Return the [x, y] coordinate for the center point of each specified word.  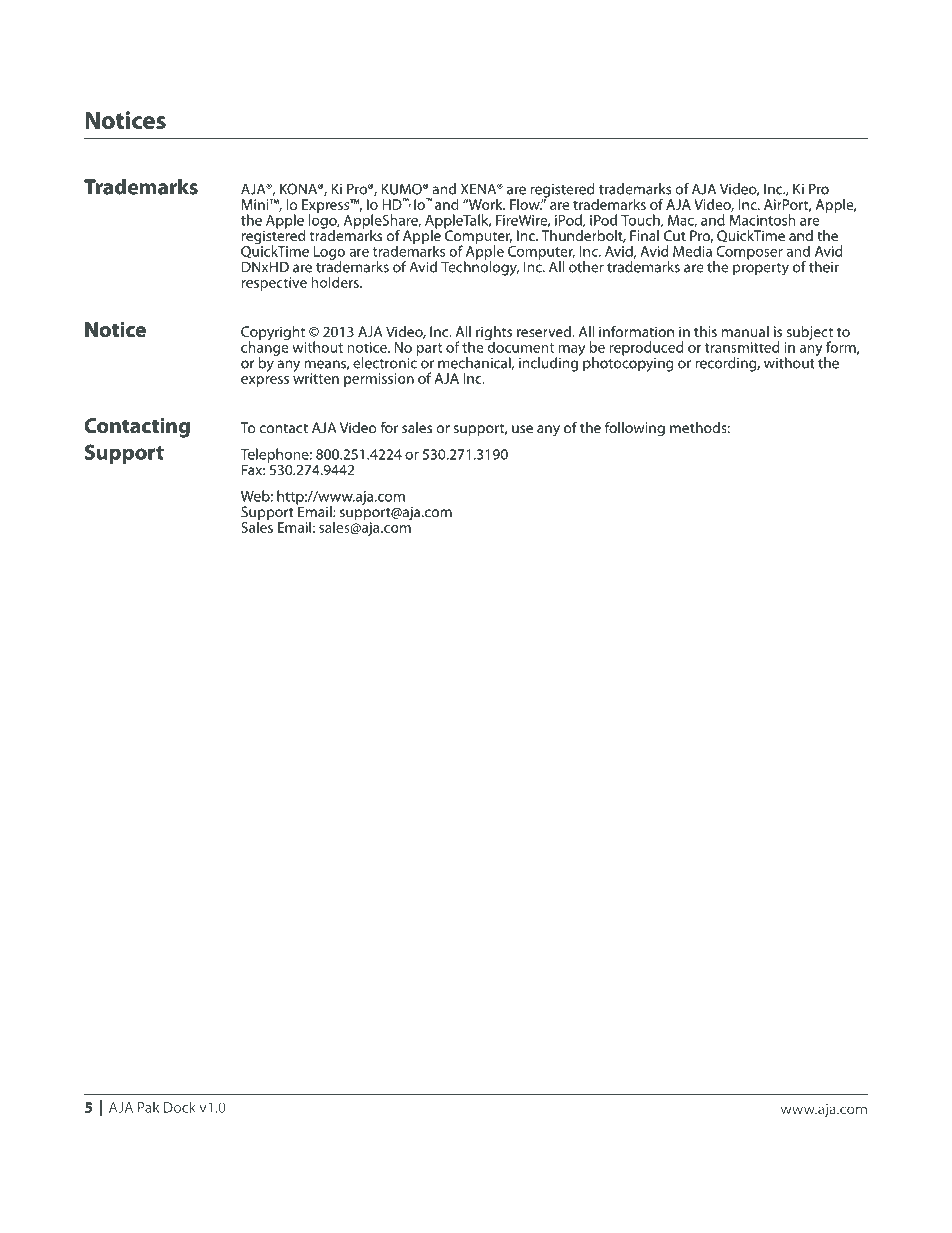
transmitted [742, 347]
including [549, 363]
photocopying [628, 363]
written [316, 377]
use [522, 429]
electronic [385, 362]
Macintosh [763, 220]
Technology [480, 267]
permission [379, 380]
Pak [148, 1107]
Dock [180, 1107]
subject [809, 334]
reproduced [646, 348]
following [635, 429]
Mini [256, 204]
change [265, 348]
